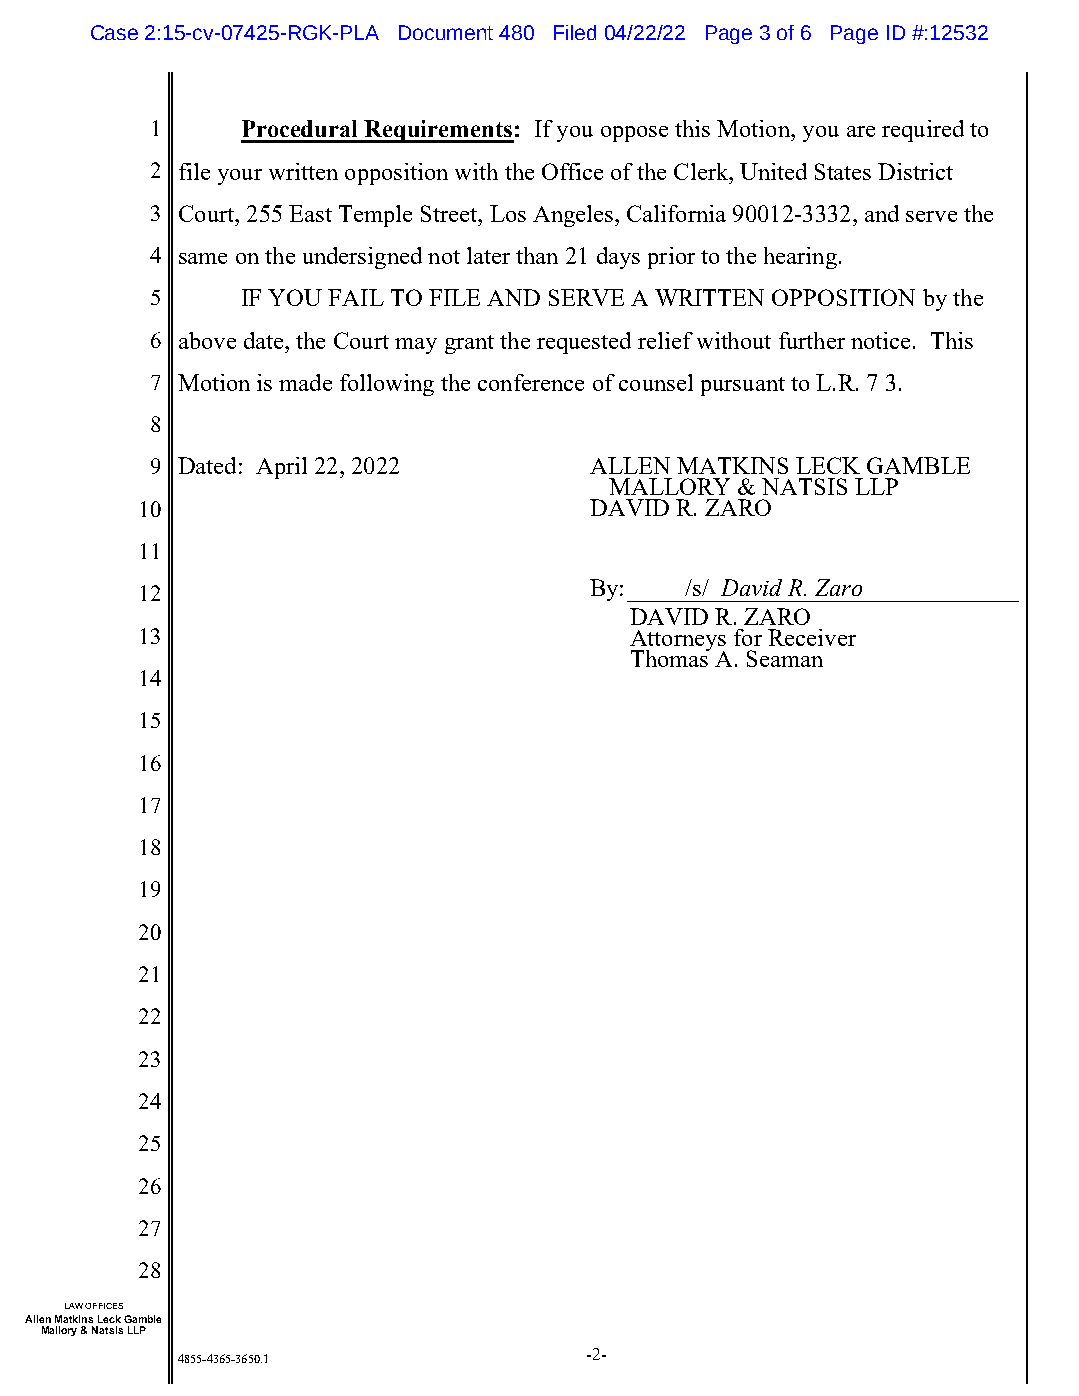  Describe the element at coordinates (537, 255) in the screenshot. I see `than` at that location.
